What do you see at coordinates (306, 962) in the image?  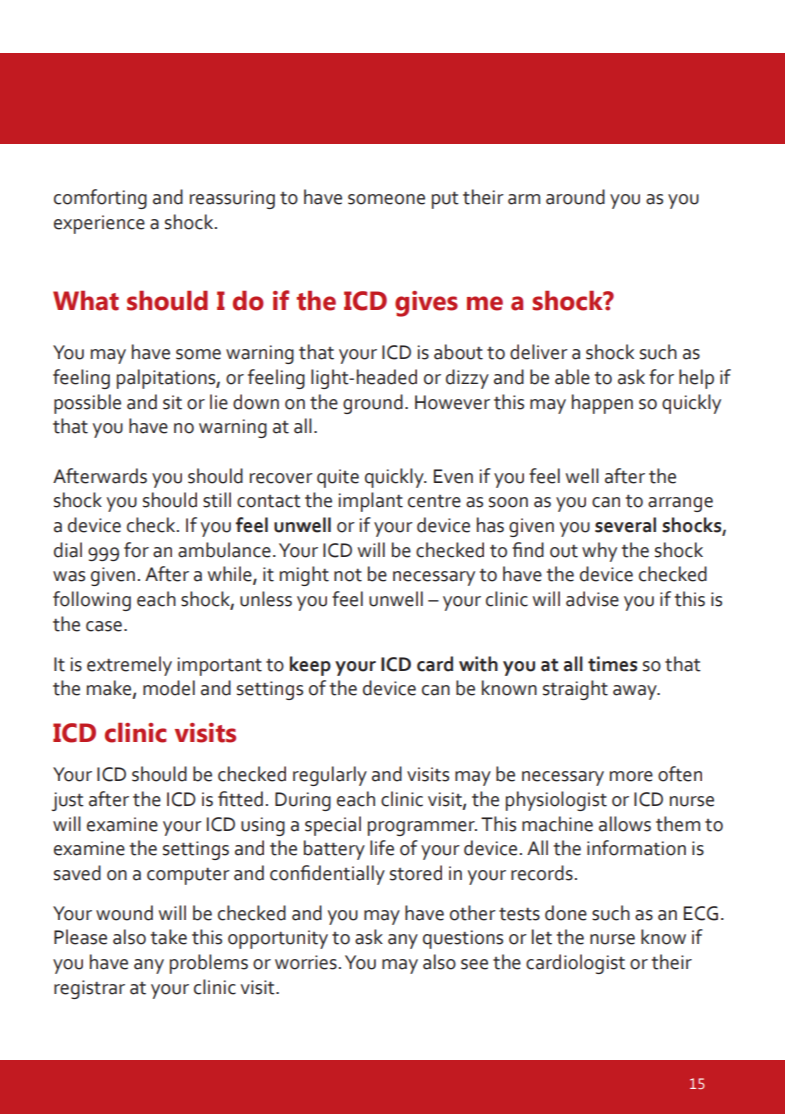 I see `worries` at bounding box center [306, 962].
